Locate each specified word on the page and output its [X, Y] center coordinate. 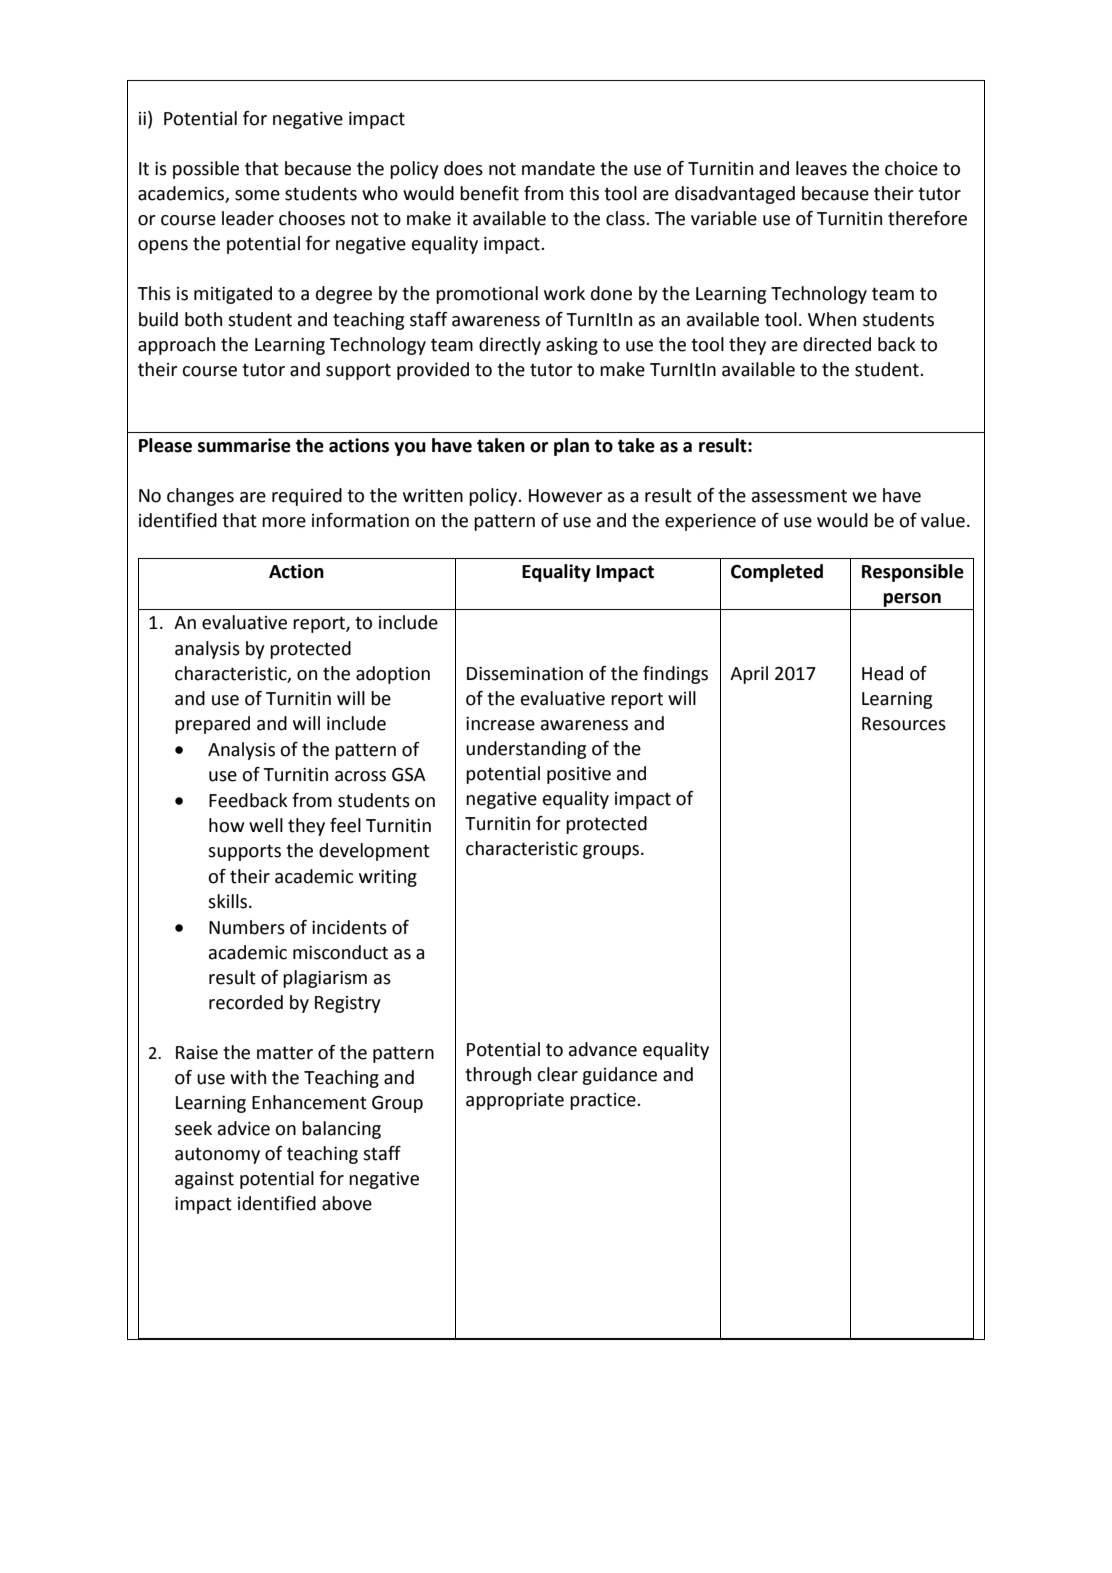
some [257, 195]
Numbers [247, 927]
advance [603, 1049]
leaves [821, 168]
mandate [558, 168]
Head [882, 673]
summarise [244, 445]
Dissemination [525, 673]
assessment [799, 496]
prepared [212, 725]
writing [388, 878]
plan [571, 447]
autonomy [217, 1155]
